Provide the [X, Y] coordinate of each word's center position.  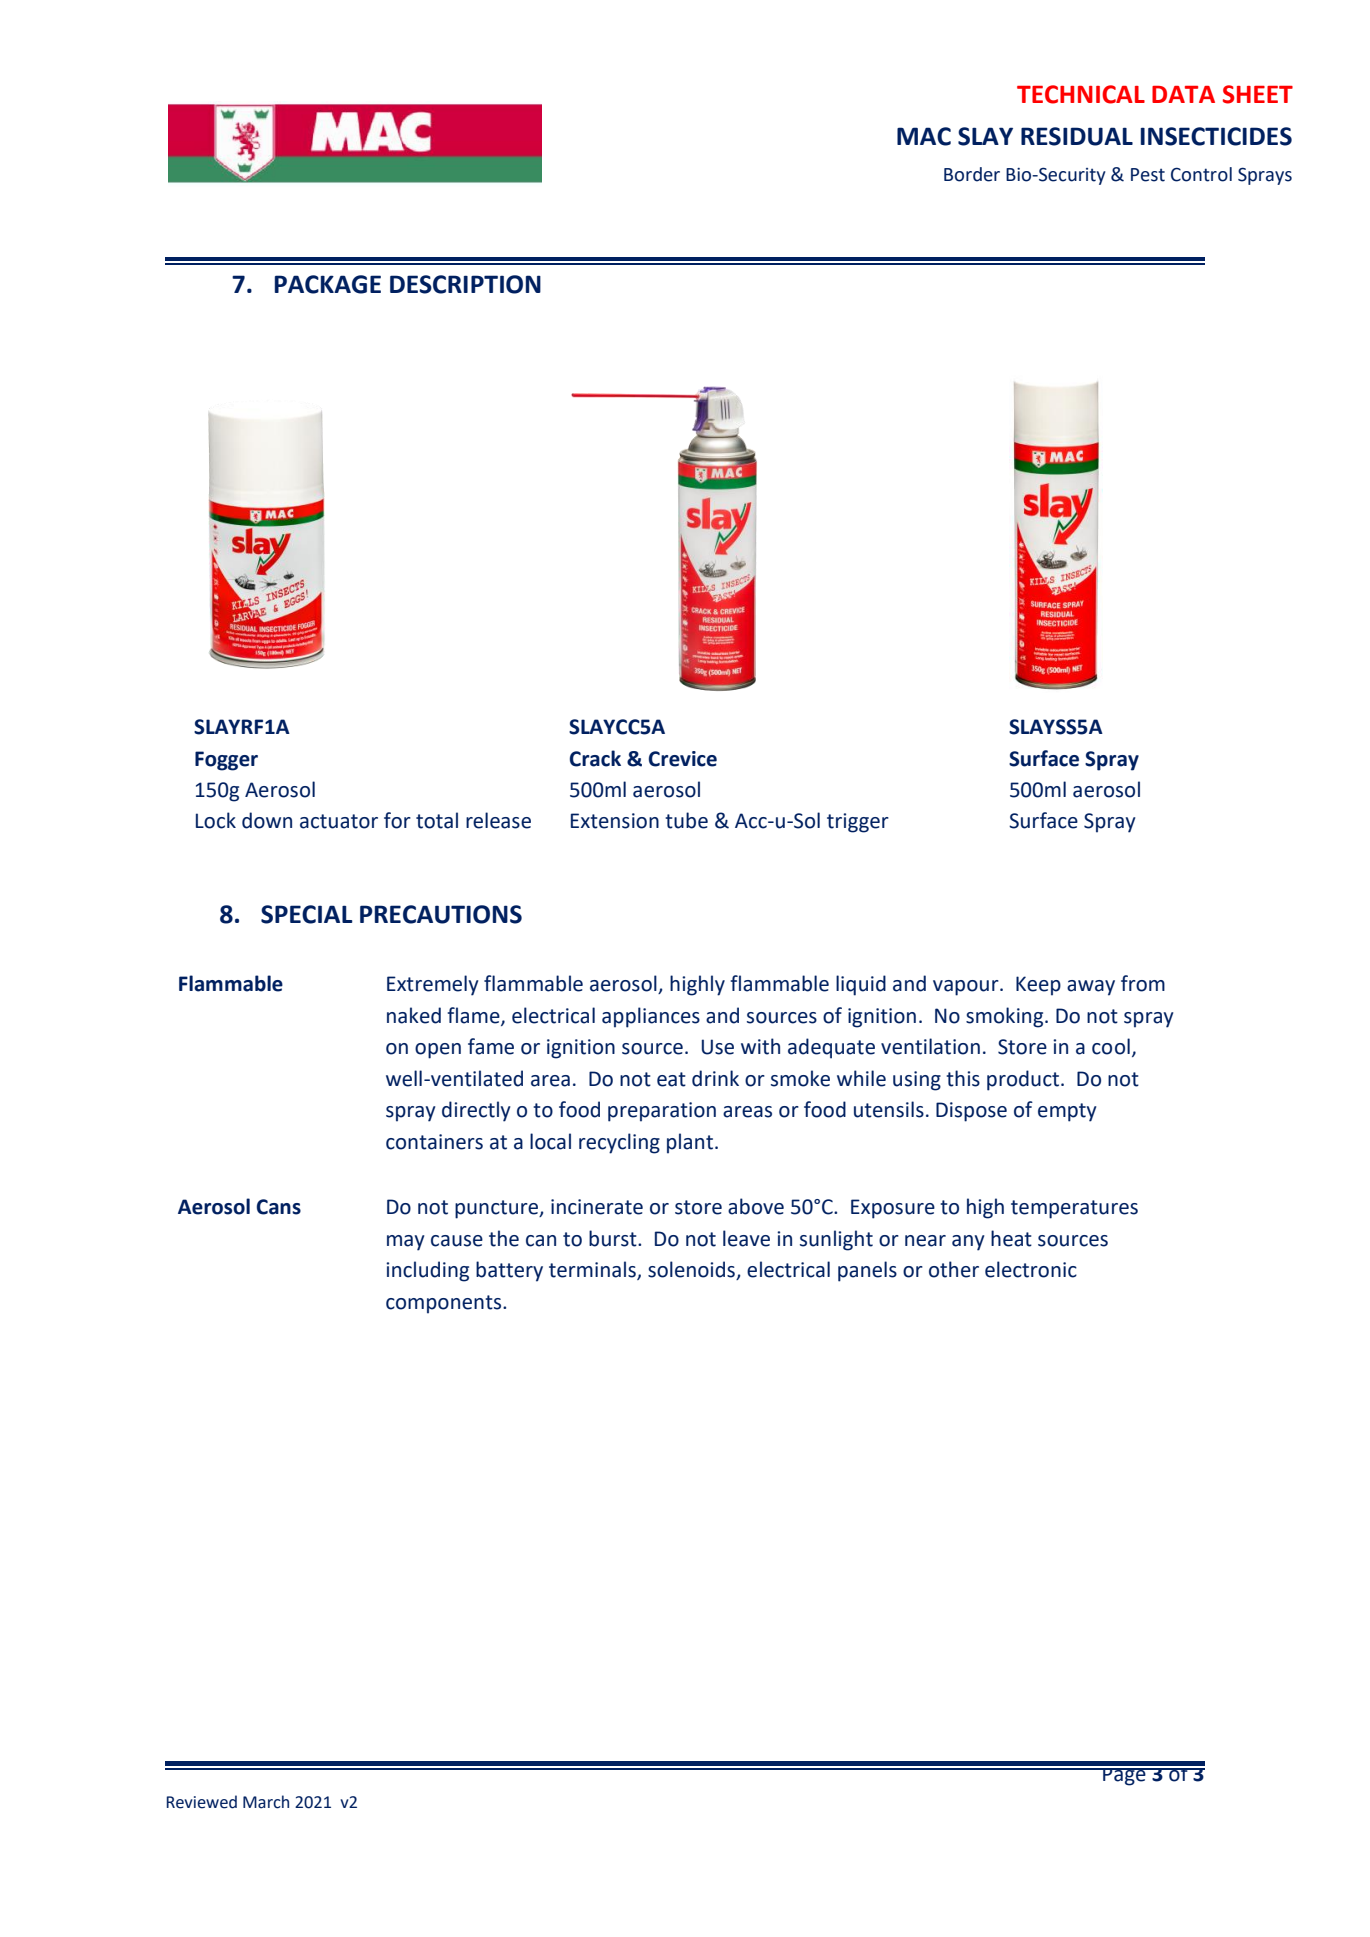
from [1143, 983]
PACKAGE [328, 284]
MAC [924, 136]
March [266, 1802]
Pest [1148, 175]
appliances [651, 1017]
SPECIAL [307, 914]
